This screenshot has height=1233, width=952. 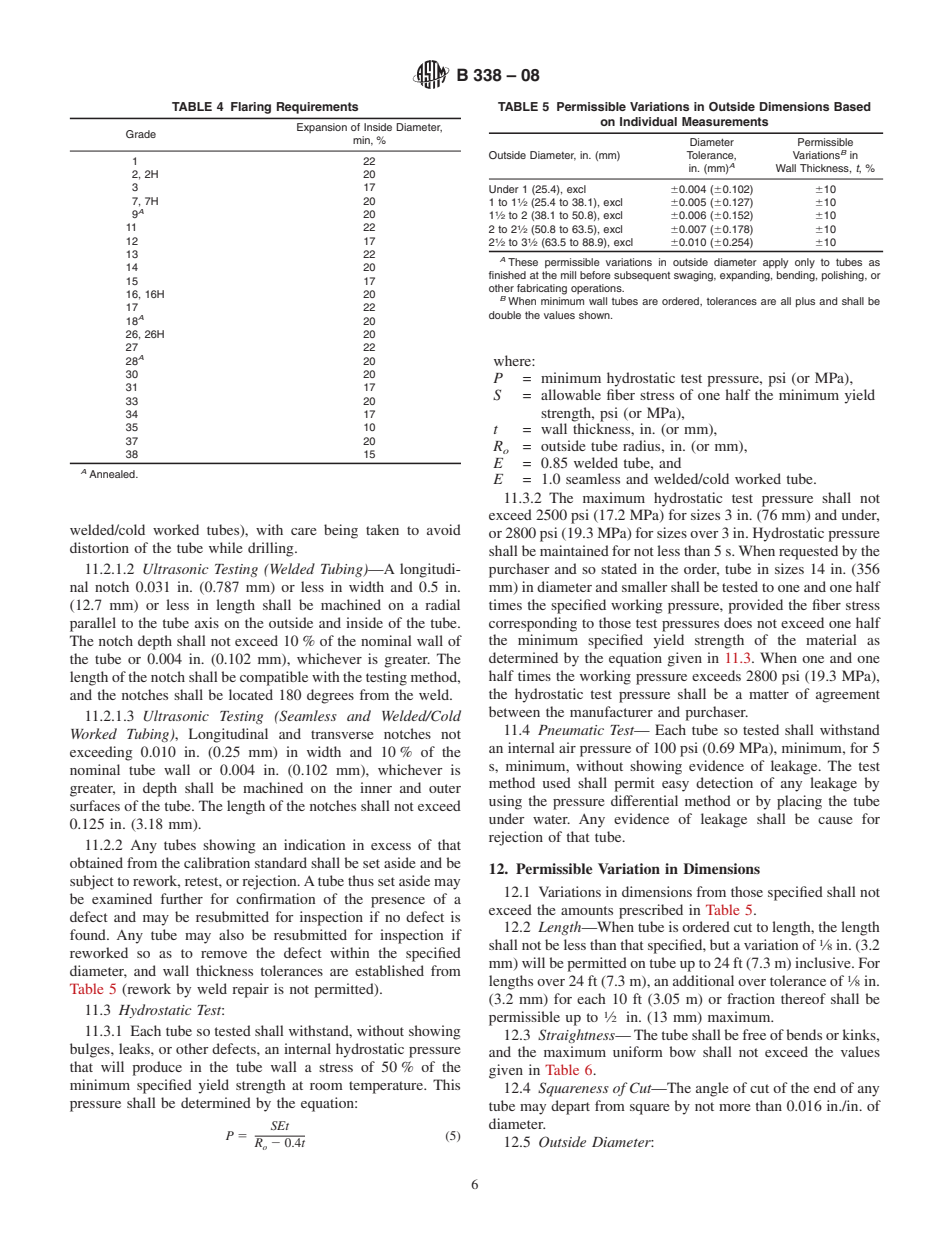 I want to click on Grade, so click(x=141, y=134).
